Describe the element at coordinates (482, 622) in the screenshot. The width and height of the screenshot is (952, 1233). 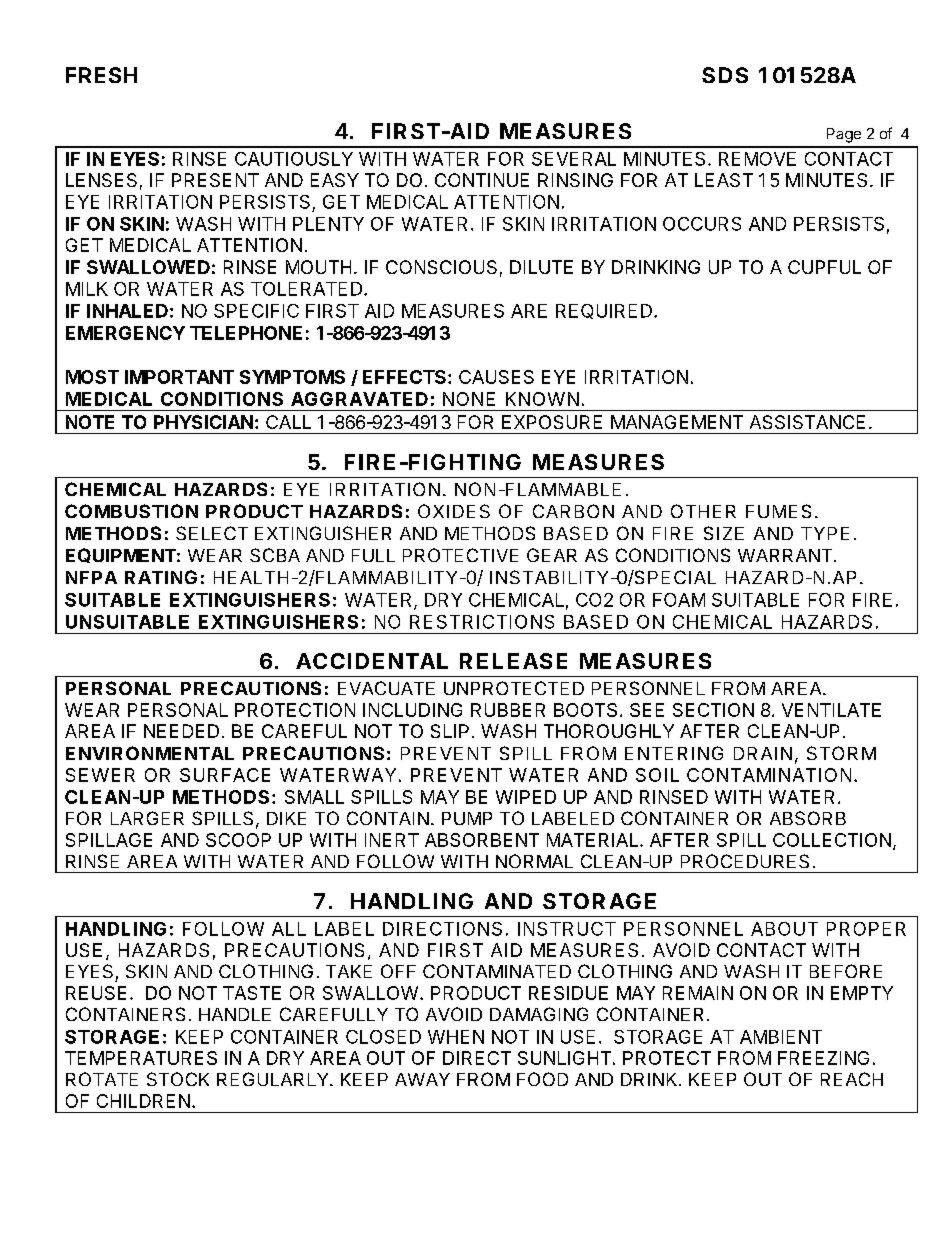
I see `RESTRICTIONS` at that location.
